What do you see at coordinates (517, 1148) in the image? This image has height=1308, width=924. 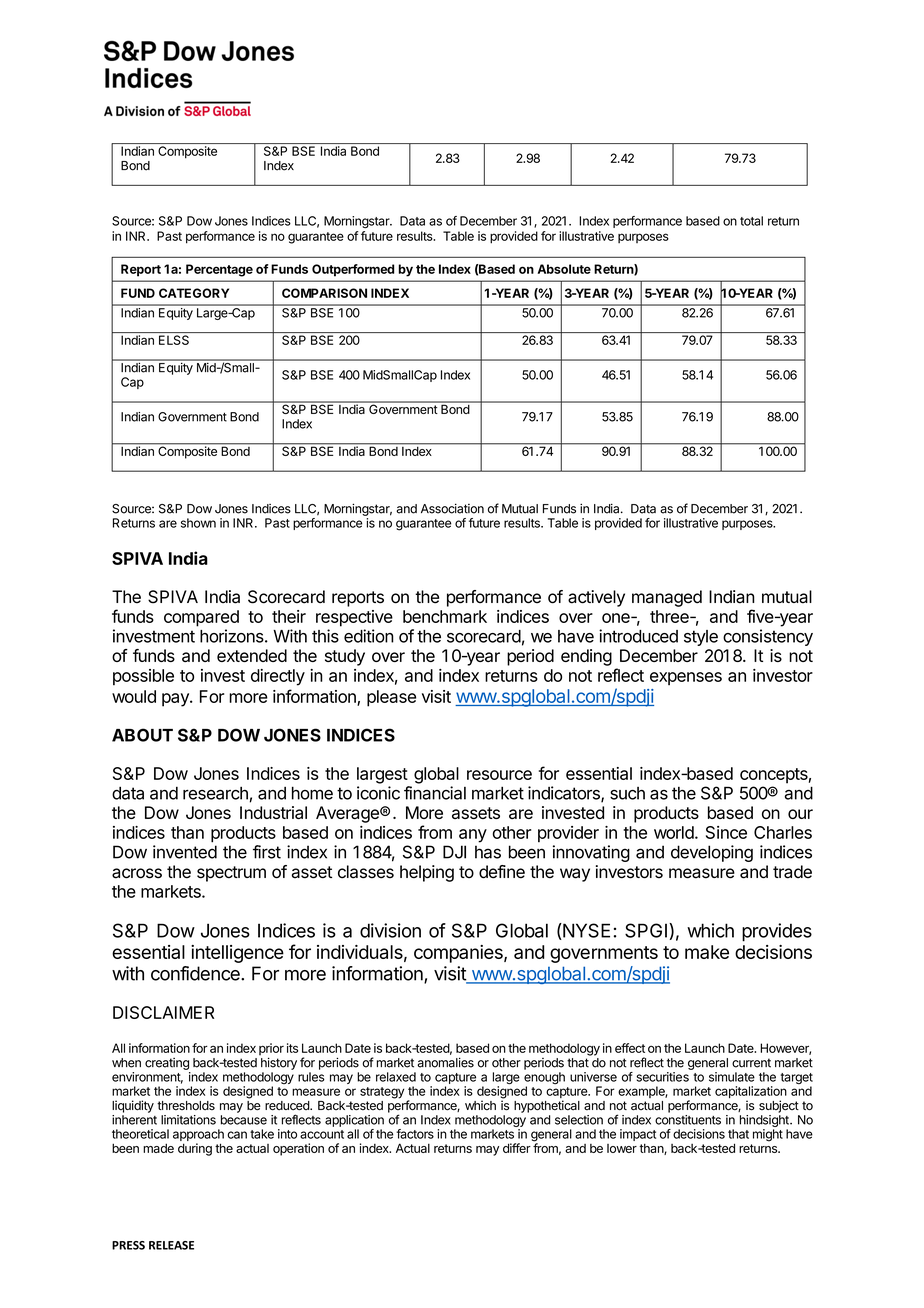 I see `differ` at bounding box center [517, 1148].
